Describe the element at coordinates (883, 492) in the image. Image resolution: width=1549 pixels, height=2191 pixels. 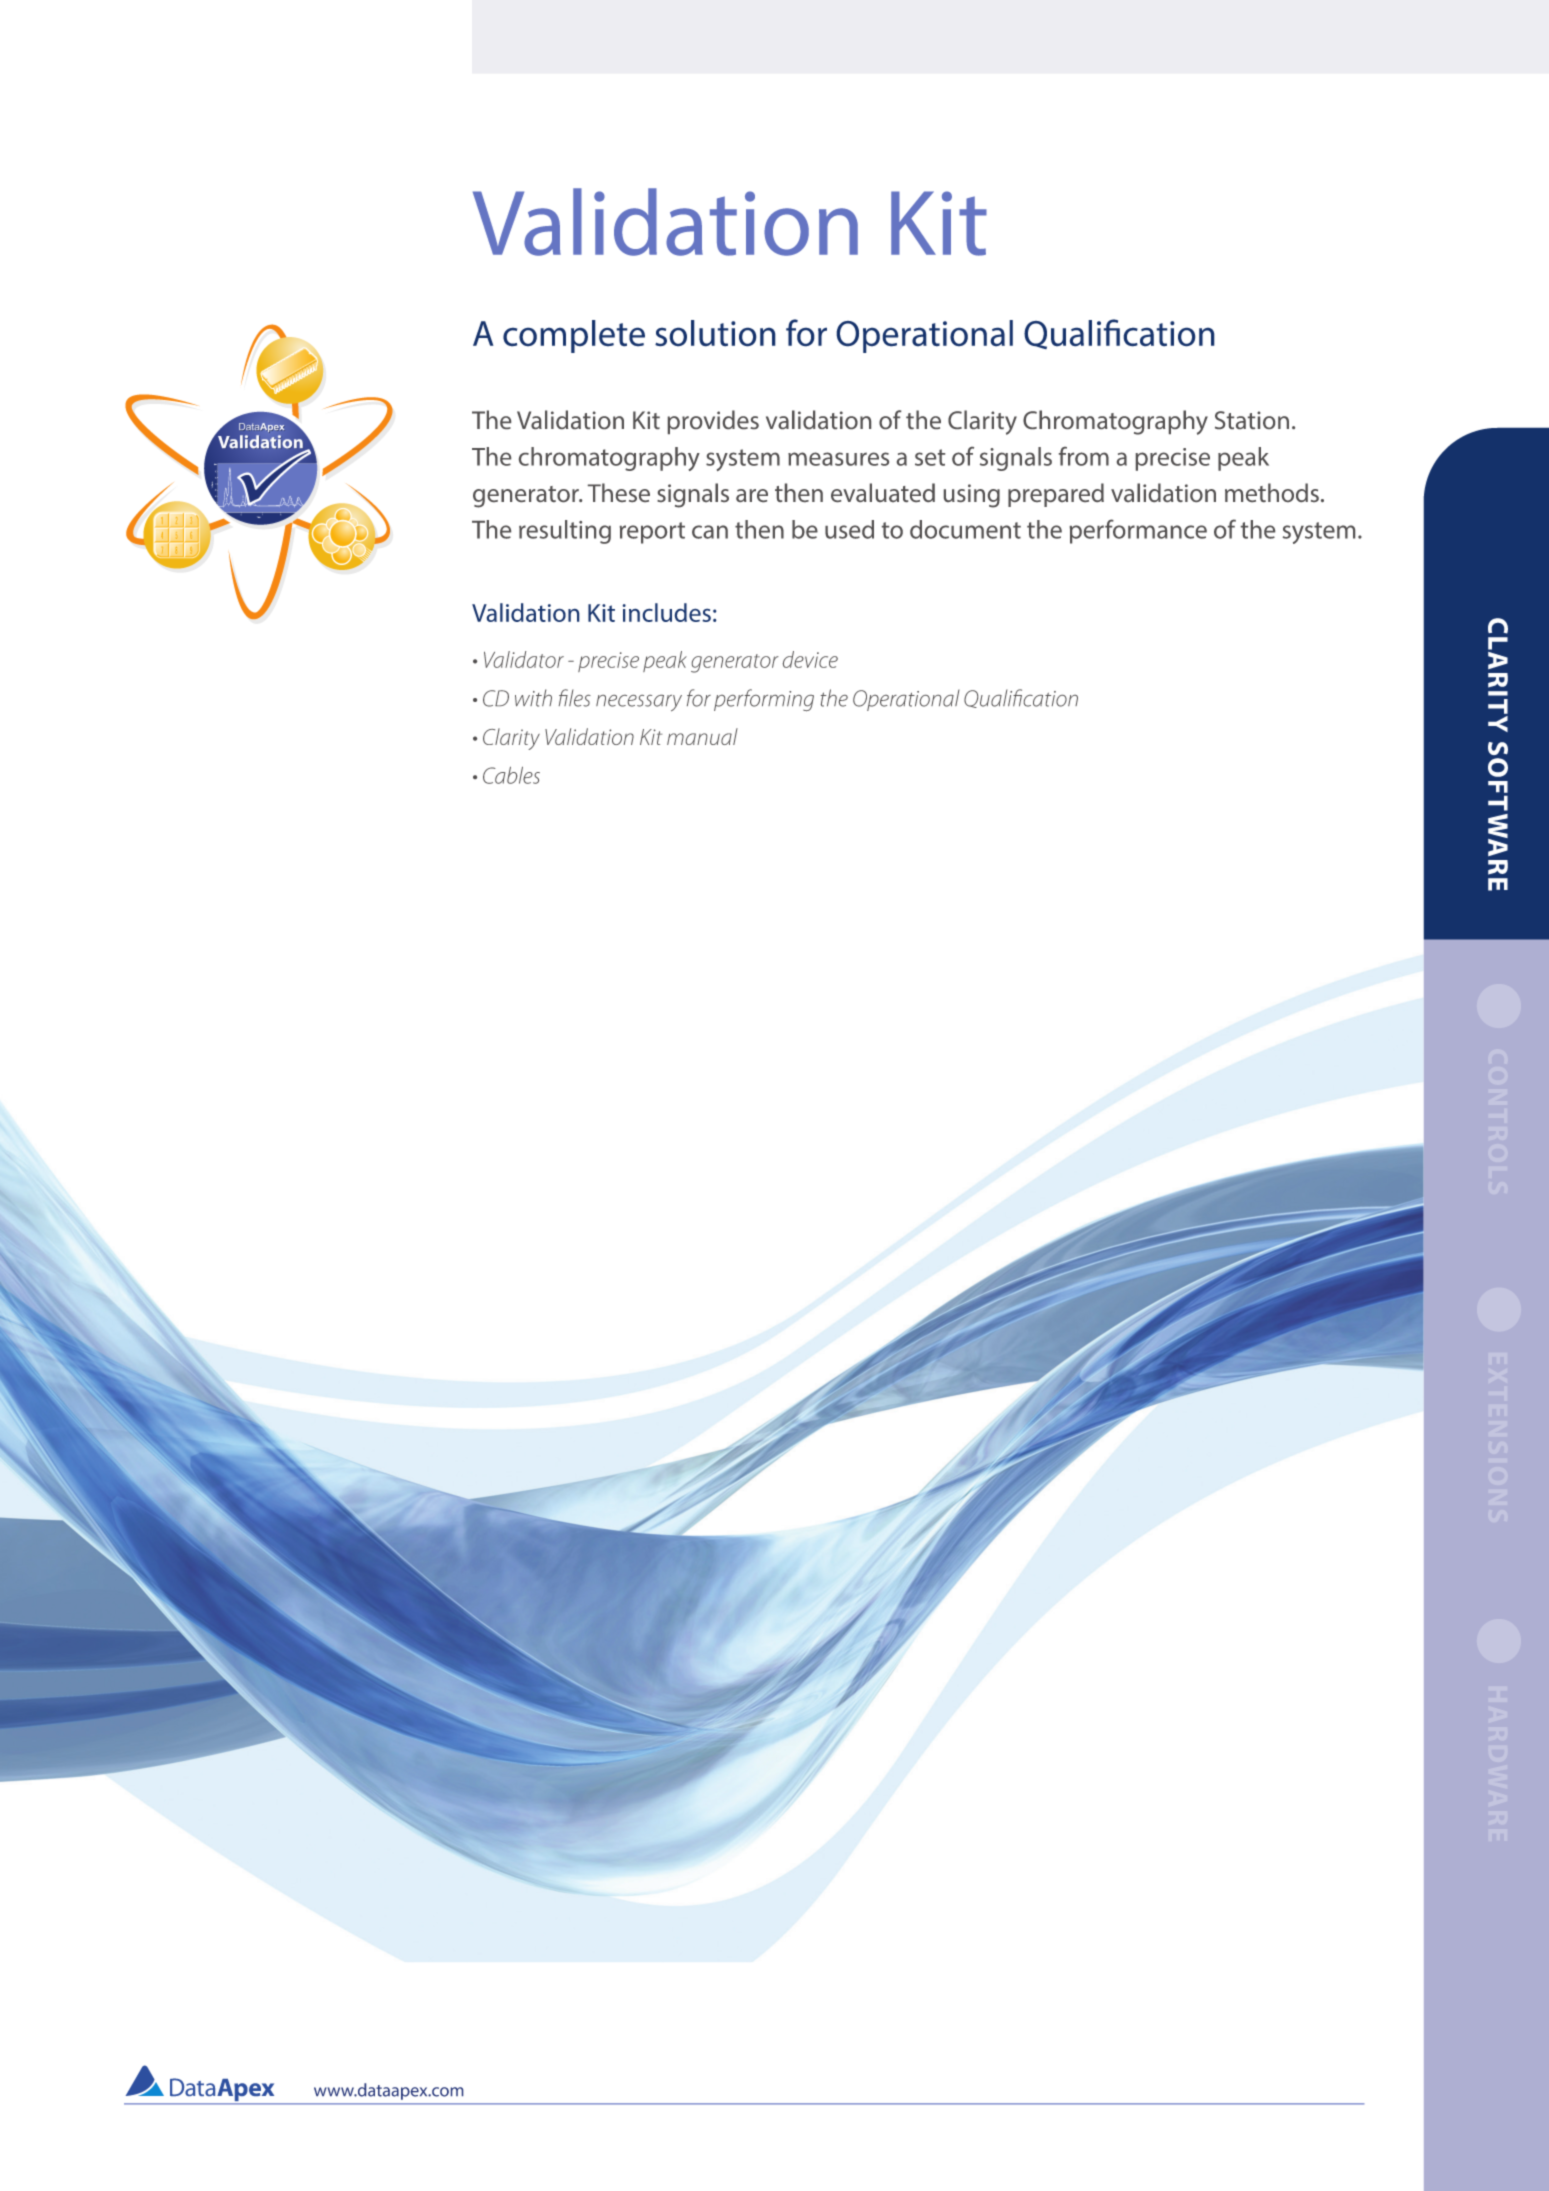
I see `evaluated` at that location.
